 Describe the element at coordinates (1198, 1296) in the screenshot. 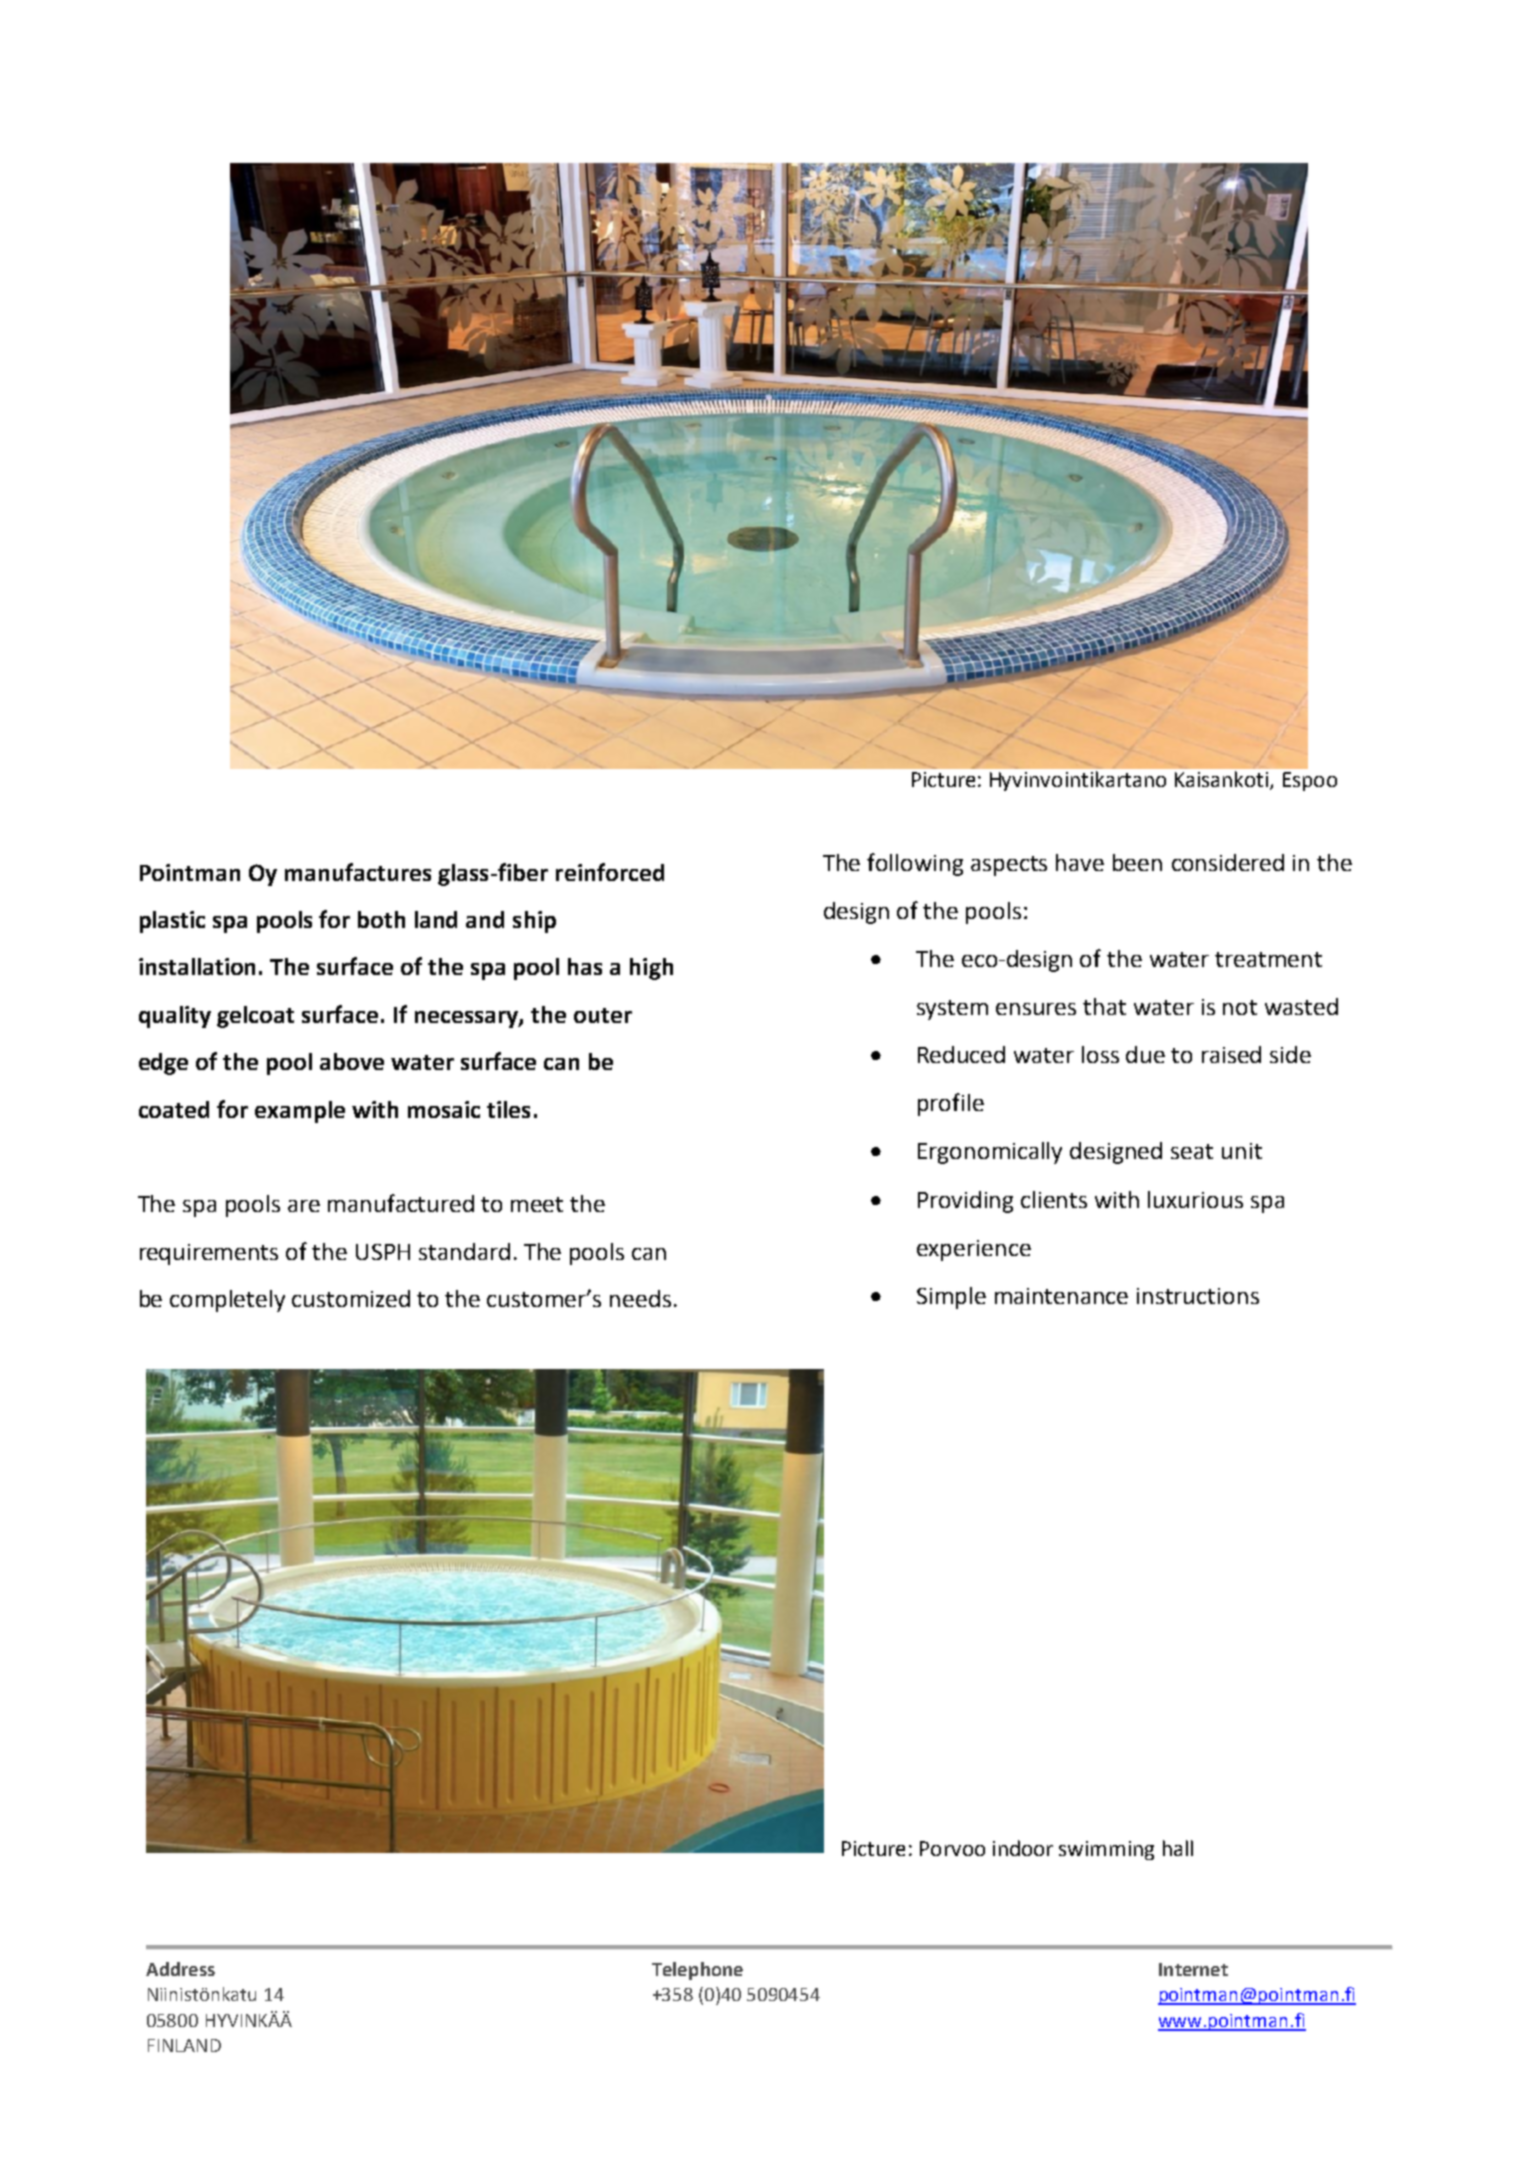

I see `instructions` at that location.
